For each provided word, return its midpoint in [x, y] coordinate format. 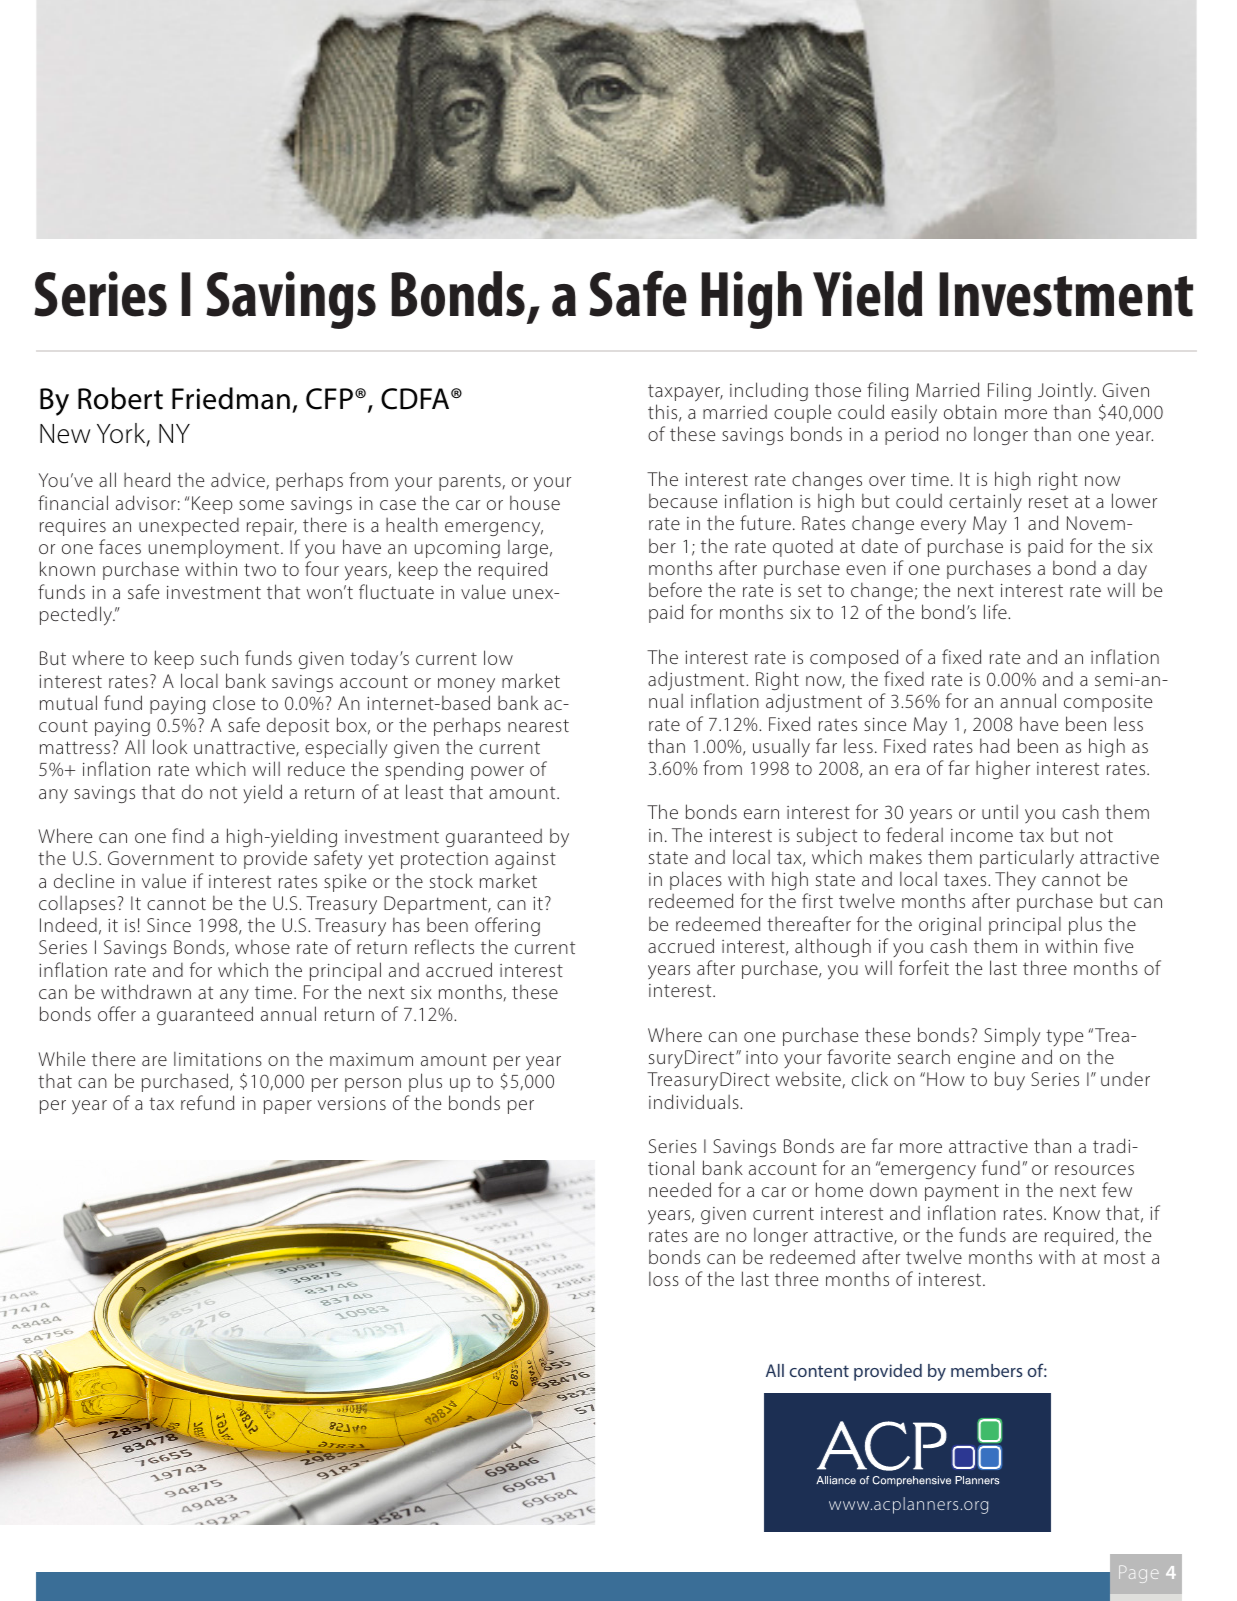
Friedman [231, 398]
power [497, 773]
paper [288, 1107]
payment [962, 1192]
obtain [970, 411]
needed [680, 1189]
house [535, 502]
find [188, 835]
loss [664, 1278]
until [1000, 812]
